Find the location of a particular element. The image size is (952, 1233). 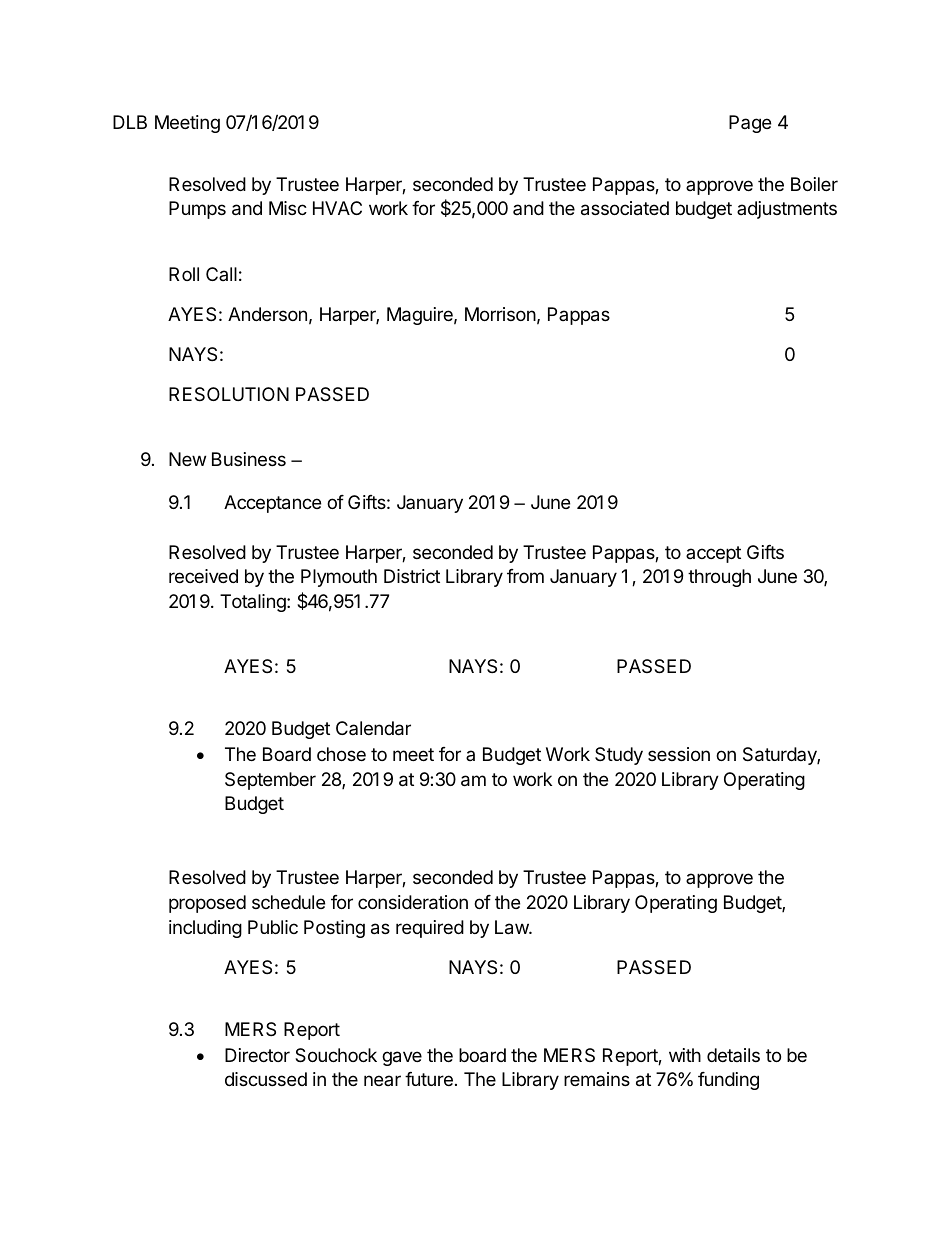

Director is located at coordinates (257, 1055).
